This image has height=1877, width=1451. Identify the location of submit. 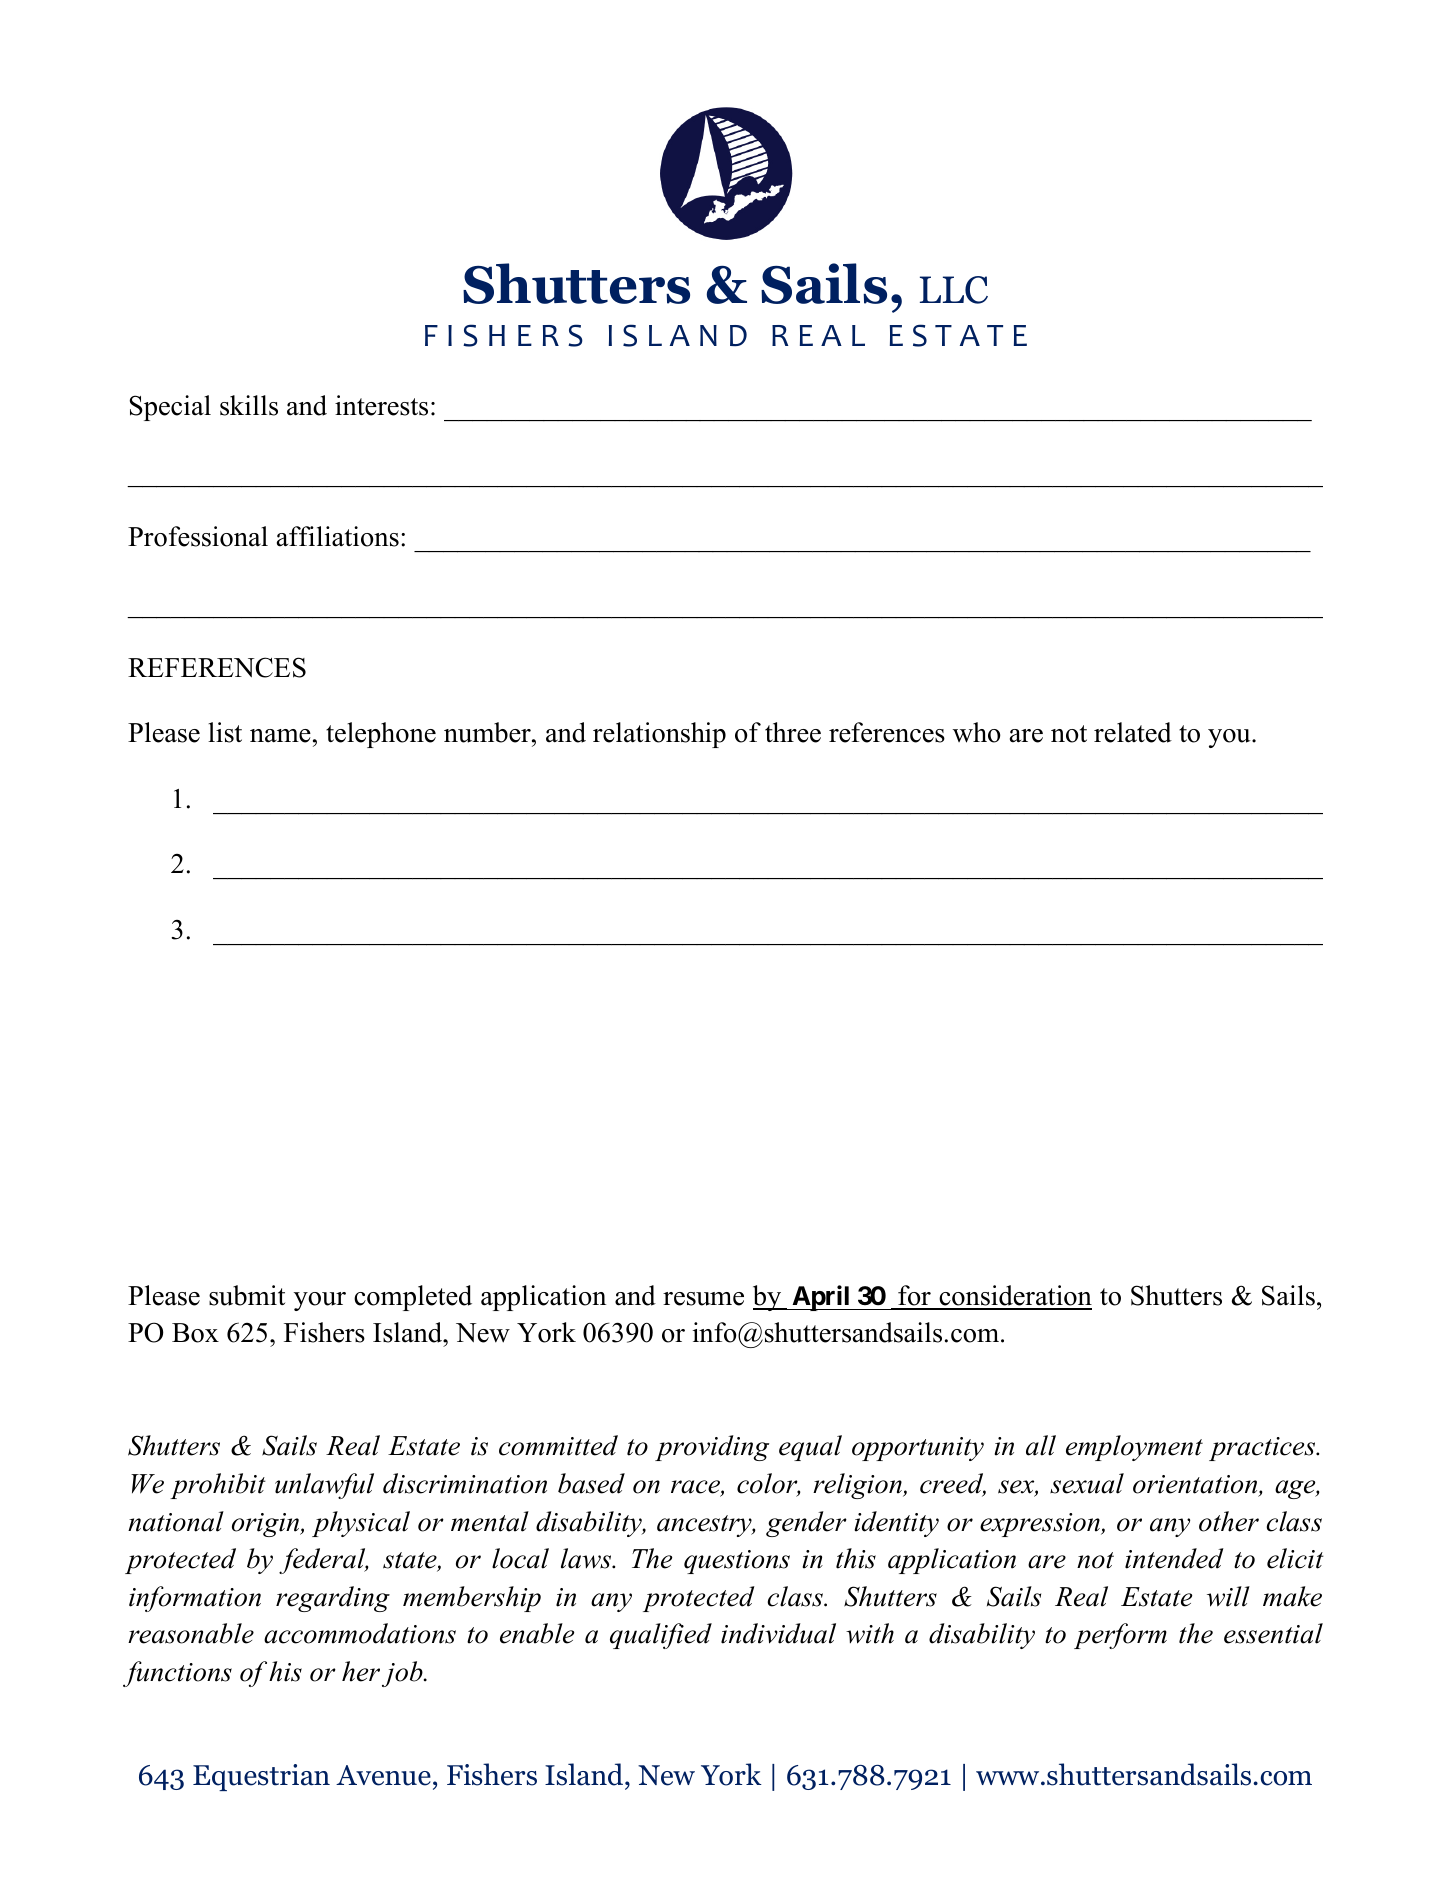
(247, 1295).
